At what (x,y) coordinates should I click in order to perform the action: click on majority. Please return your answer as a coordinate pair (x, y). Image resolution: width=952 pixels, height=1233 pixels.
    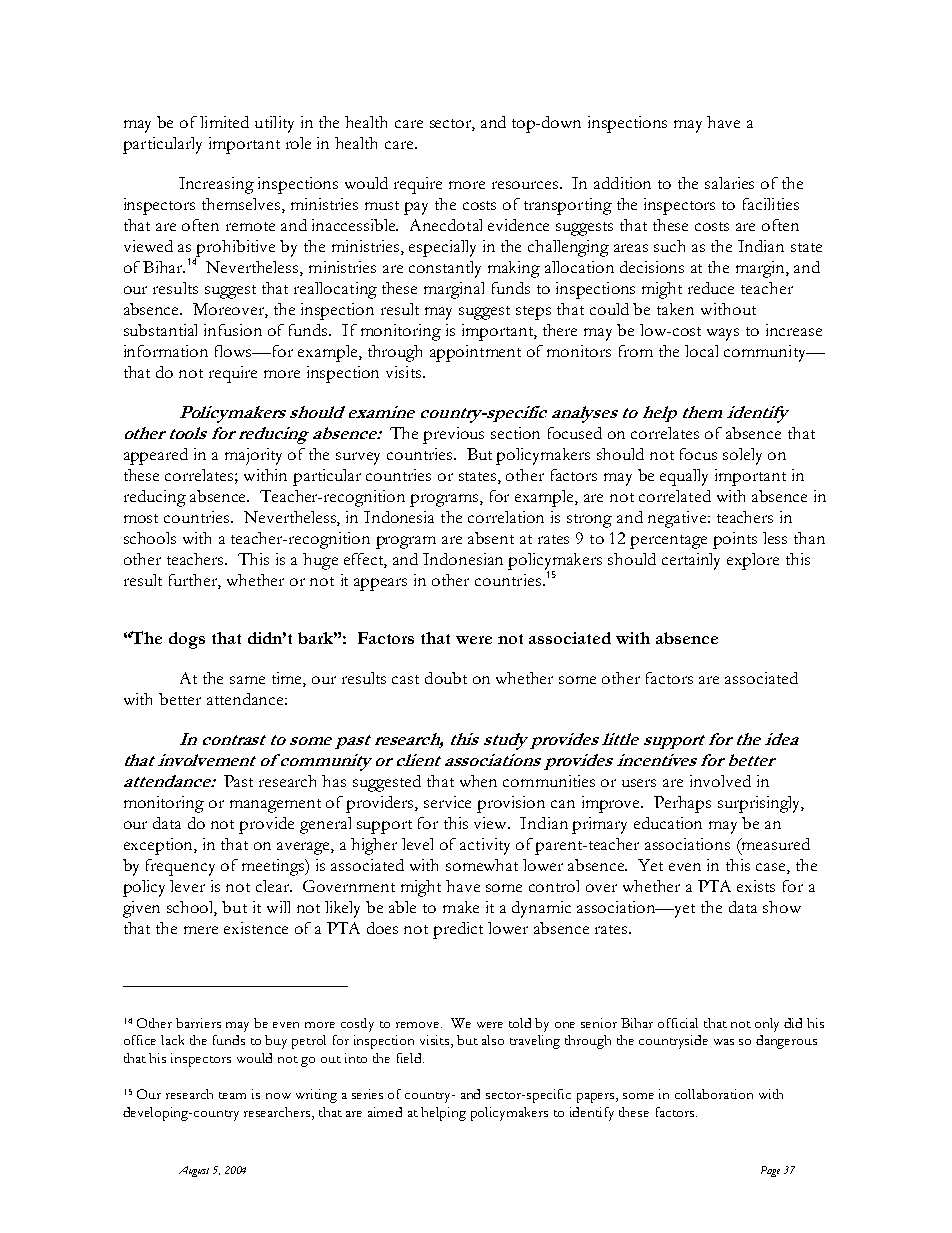
    Looking at the image, I should click on (253, 456).
